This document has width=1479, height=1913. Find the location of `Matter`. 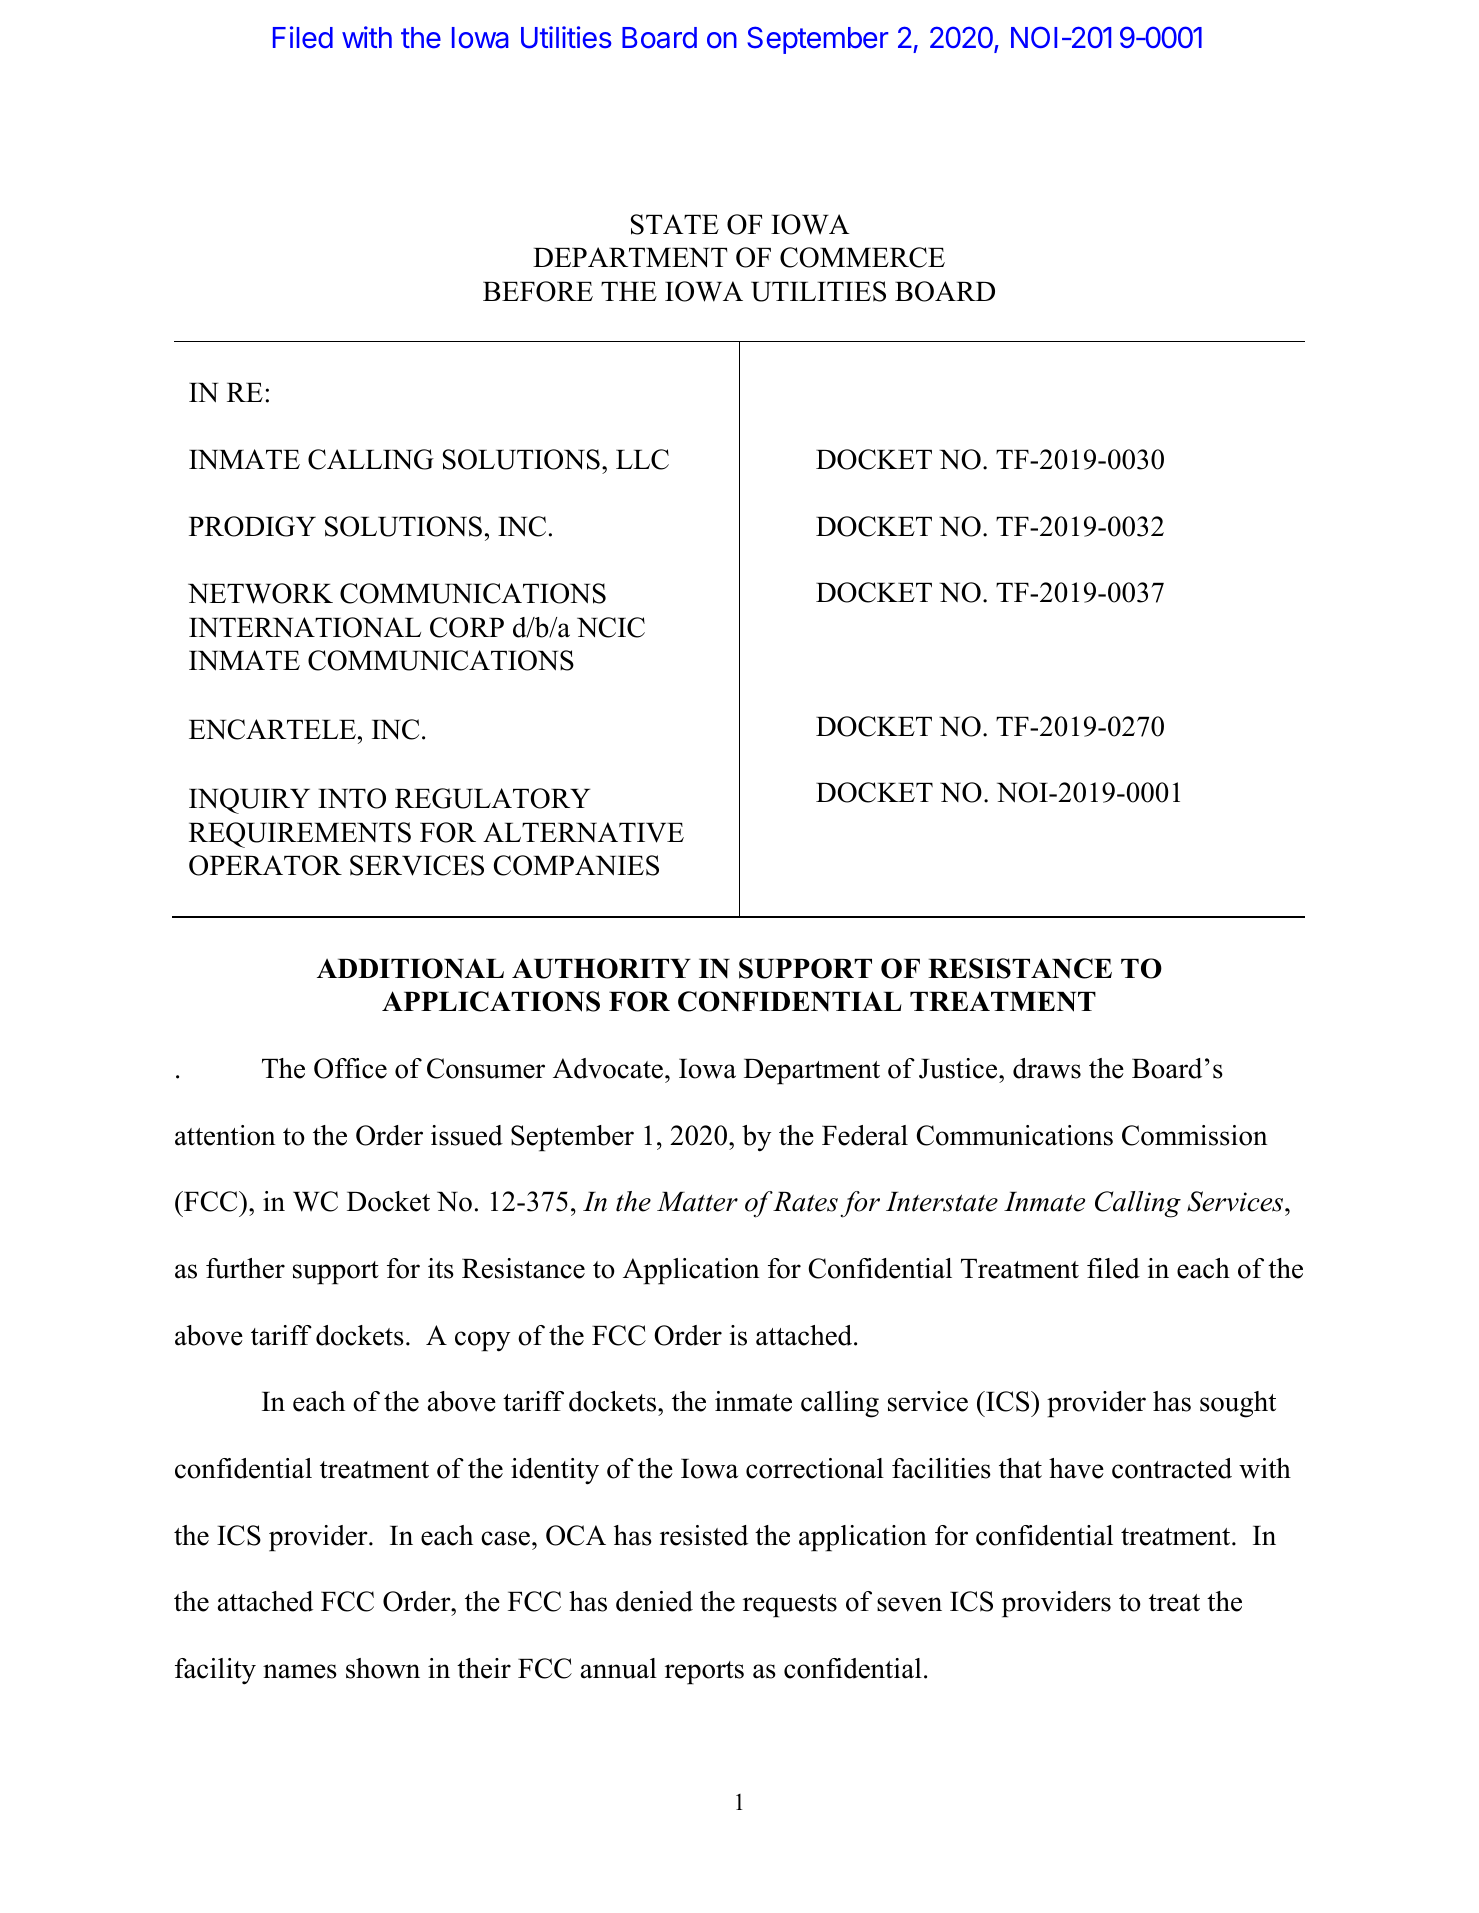

Matter is located at coordinates (697, 1202).
